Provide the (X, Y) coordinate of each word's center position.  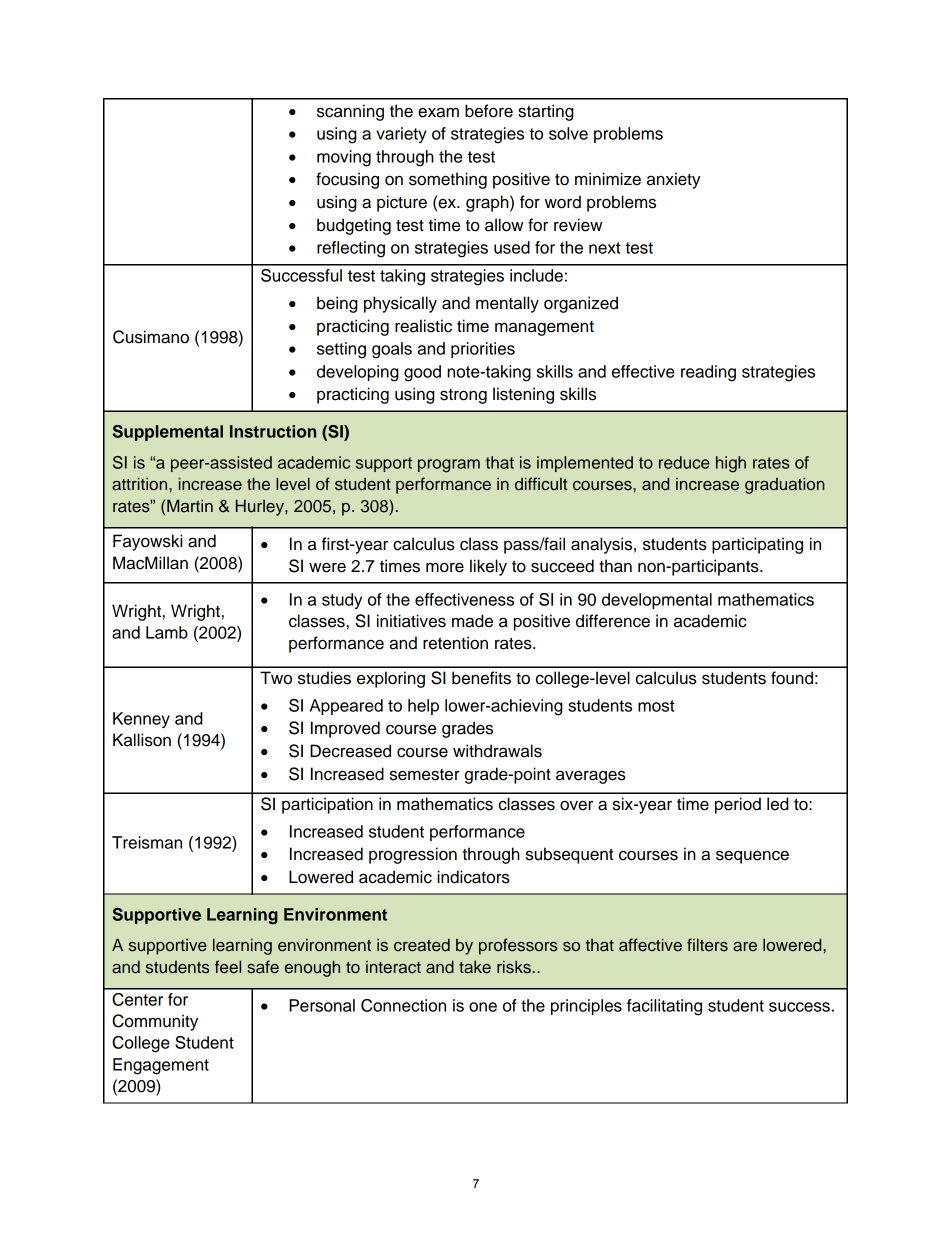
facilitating (664, 1007)
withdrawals (497, 751)
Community (155, 1022)
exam (438, 112)
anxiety (674, 180)
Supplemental (168, 433)
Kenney (141, 720)
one (483, 1007)
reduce (684, 462)
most (656, 706)
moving (344, 158)
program (449, 466)
